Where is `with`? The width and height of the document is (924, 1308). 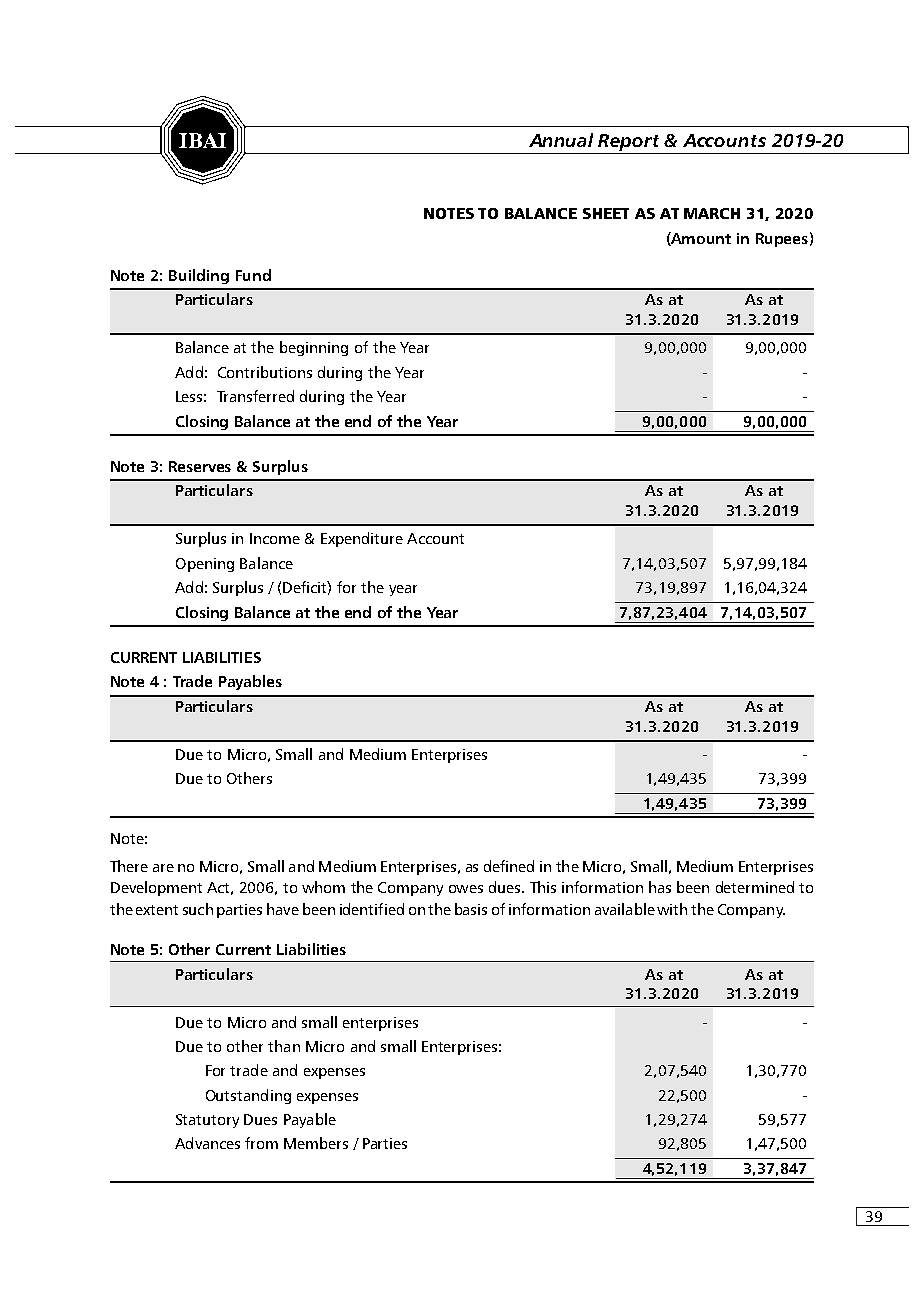 with is located at coordinates (672, 909).
